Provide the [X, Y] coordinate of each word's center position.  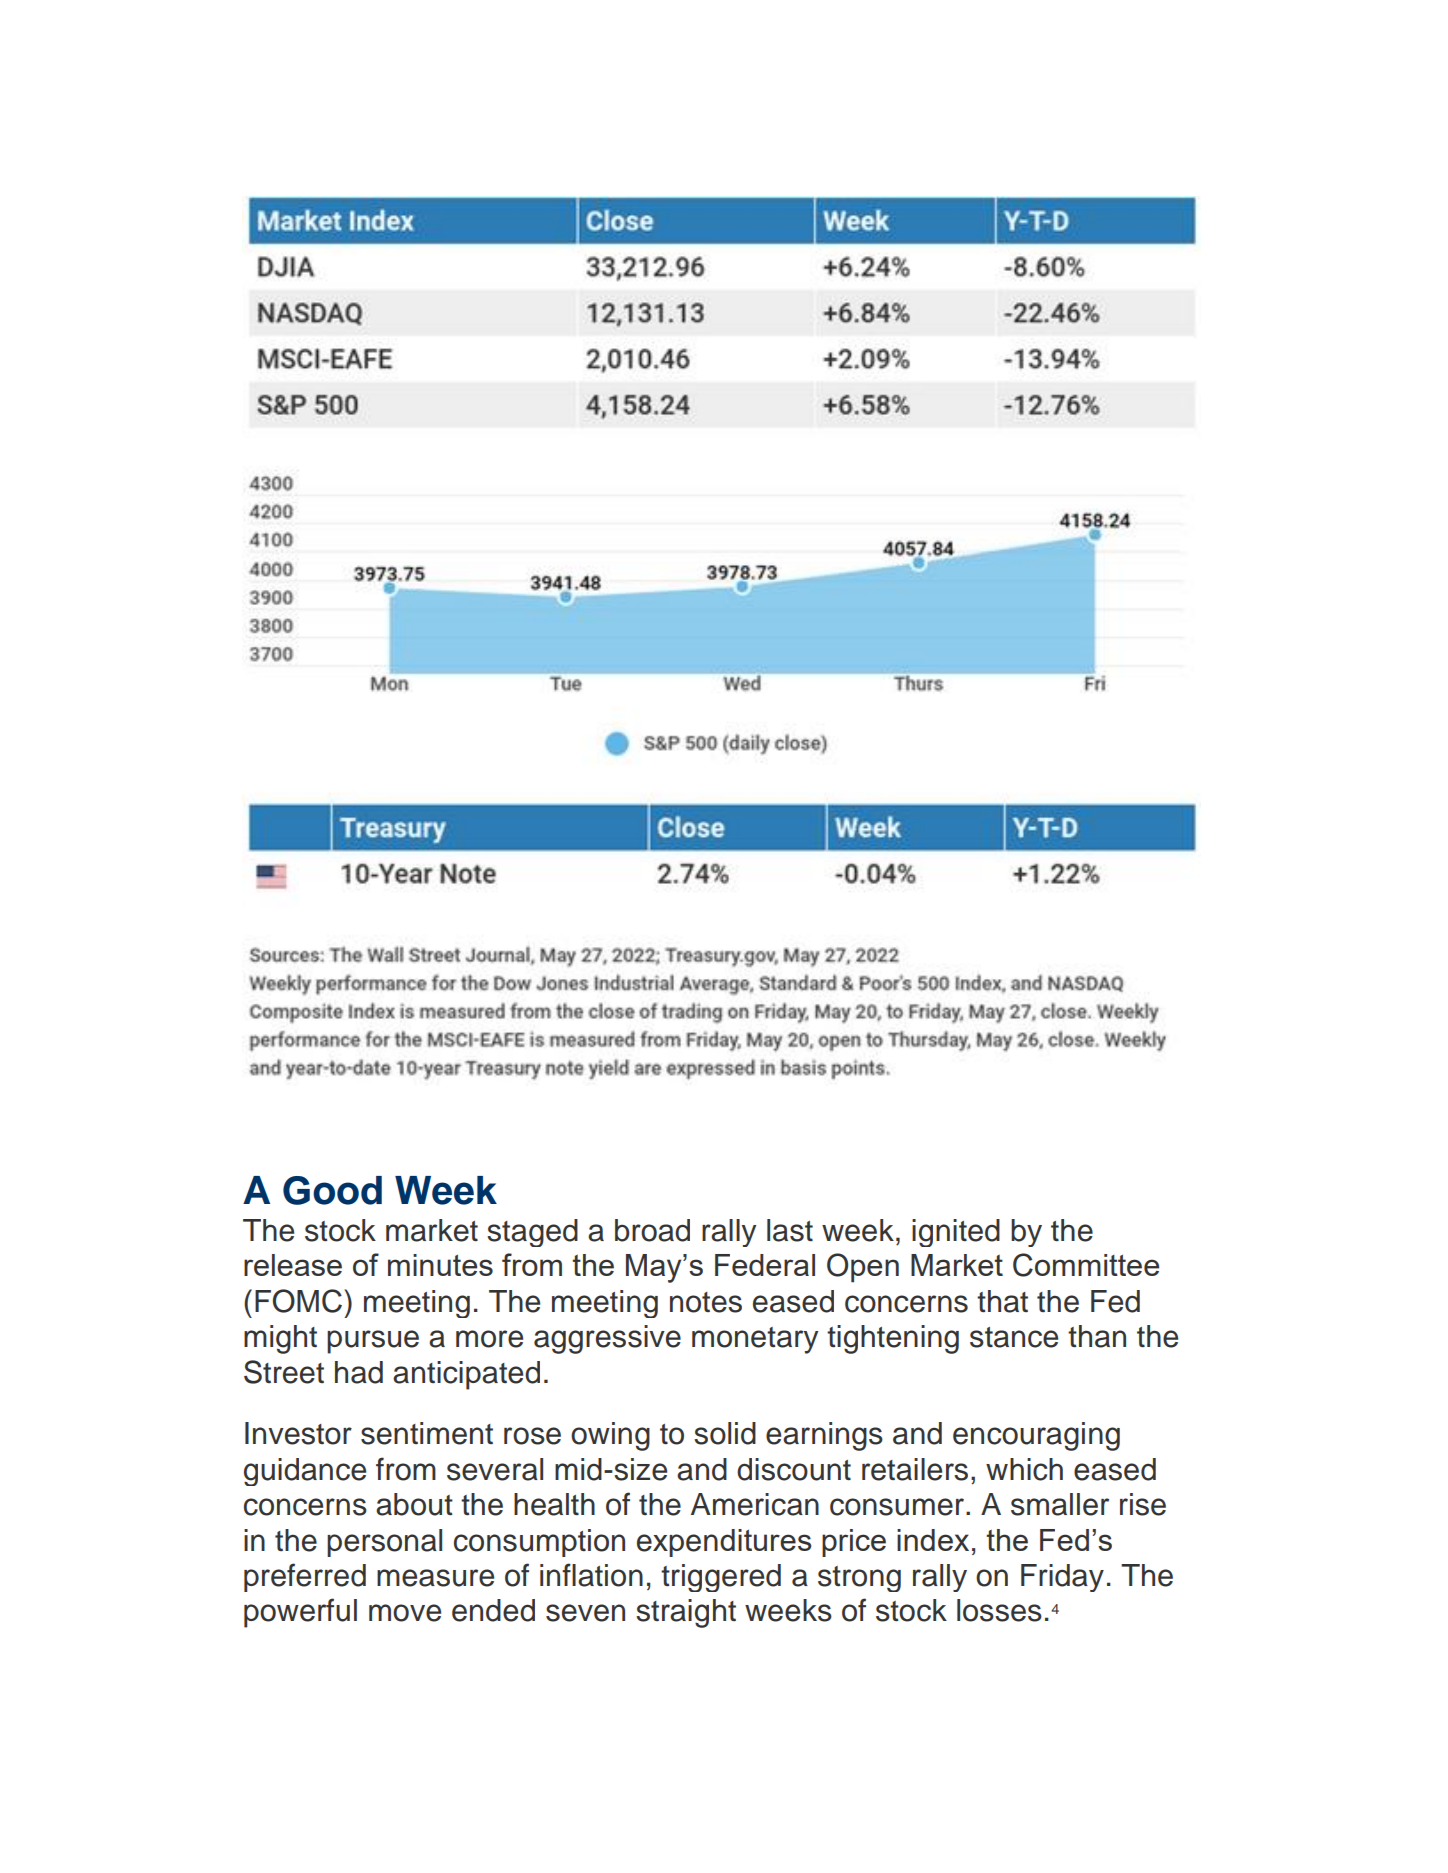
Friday [1062, 1578]
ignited [956, 1233]
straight [686, 1613]
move [405, 1613]
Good [332, 1190]
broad [652, 1230]
